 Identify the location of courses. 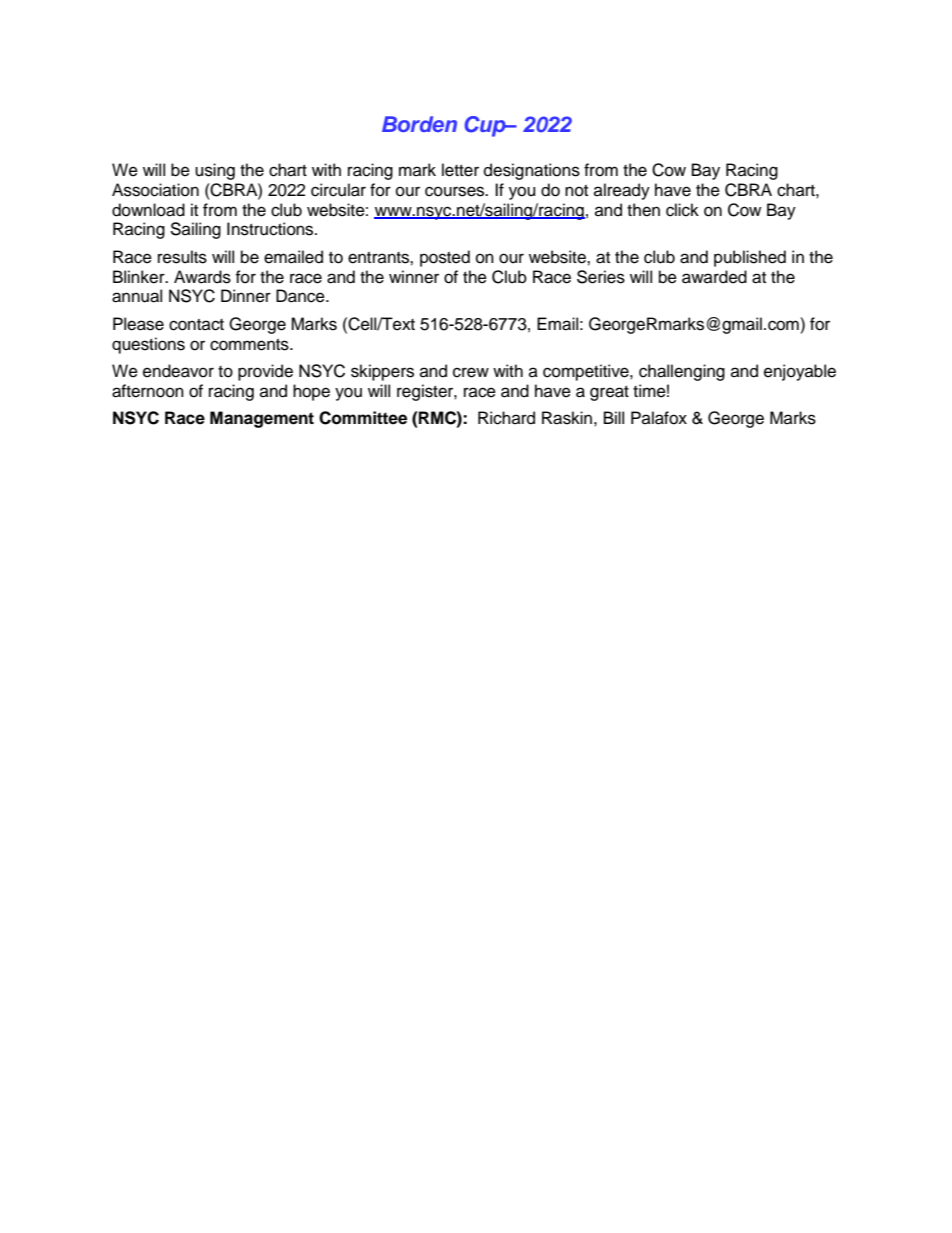
(456, 191).
